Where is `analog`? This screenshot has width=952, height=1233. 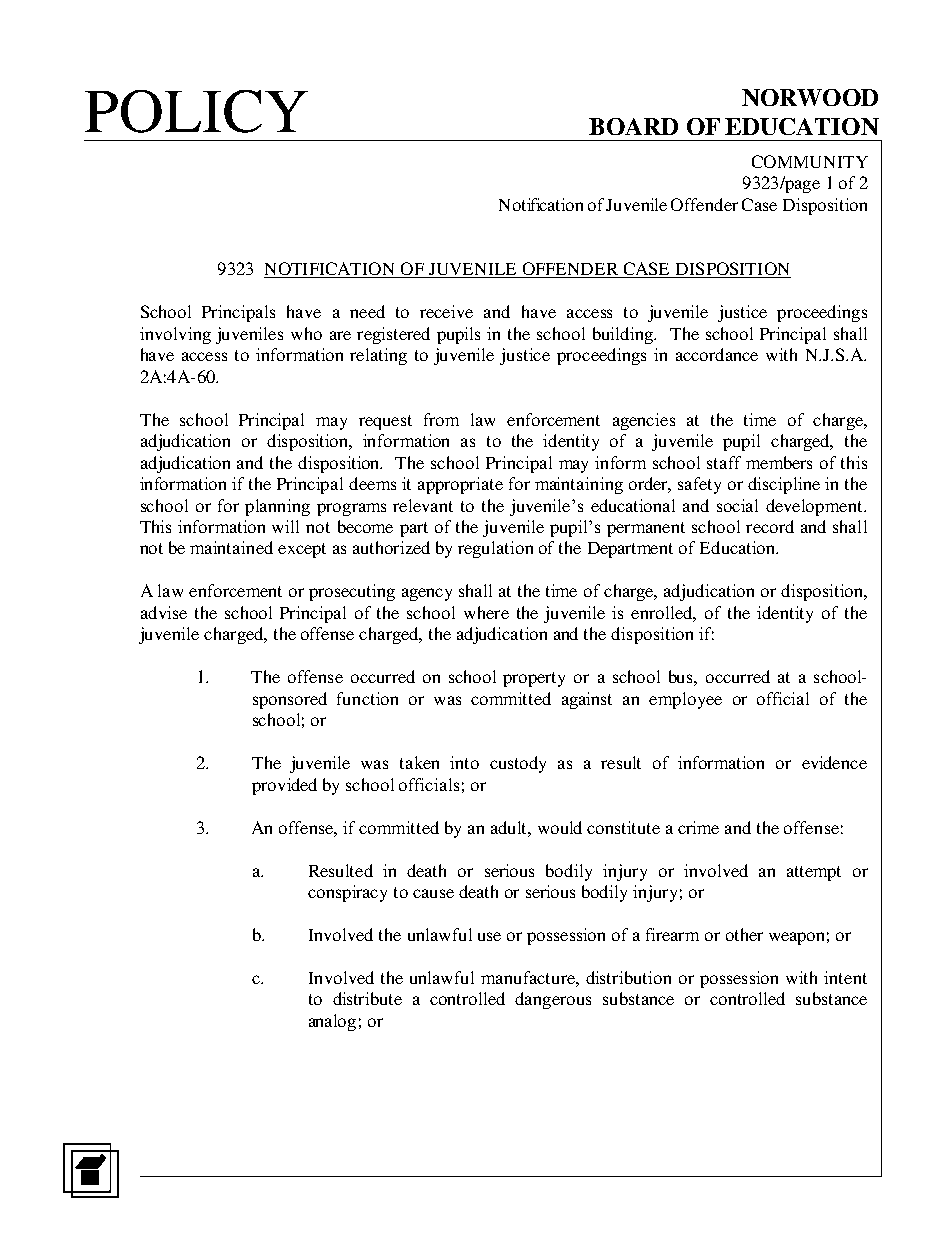 analog is located at coordinates (332, 1022).
